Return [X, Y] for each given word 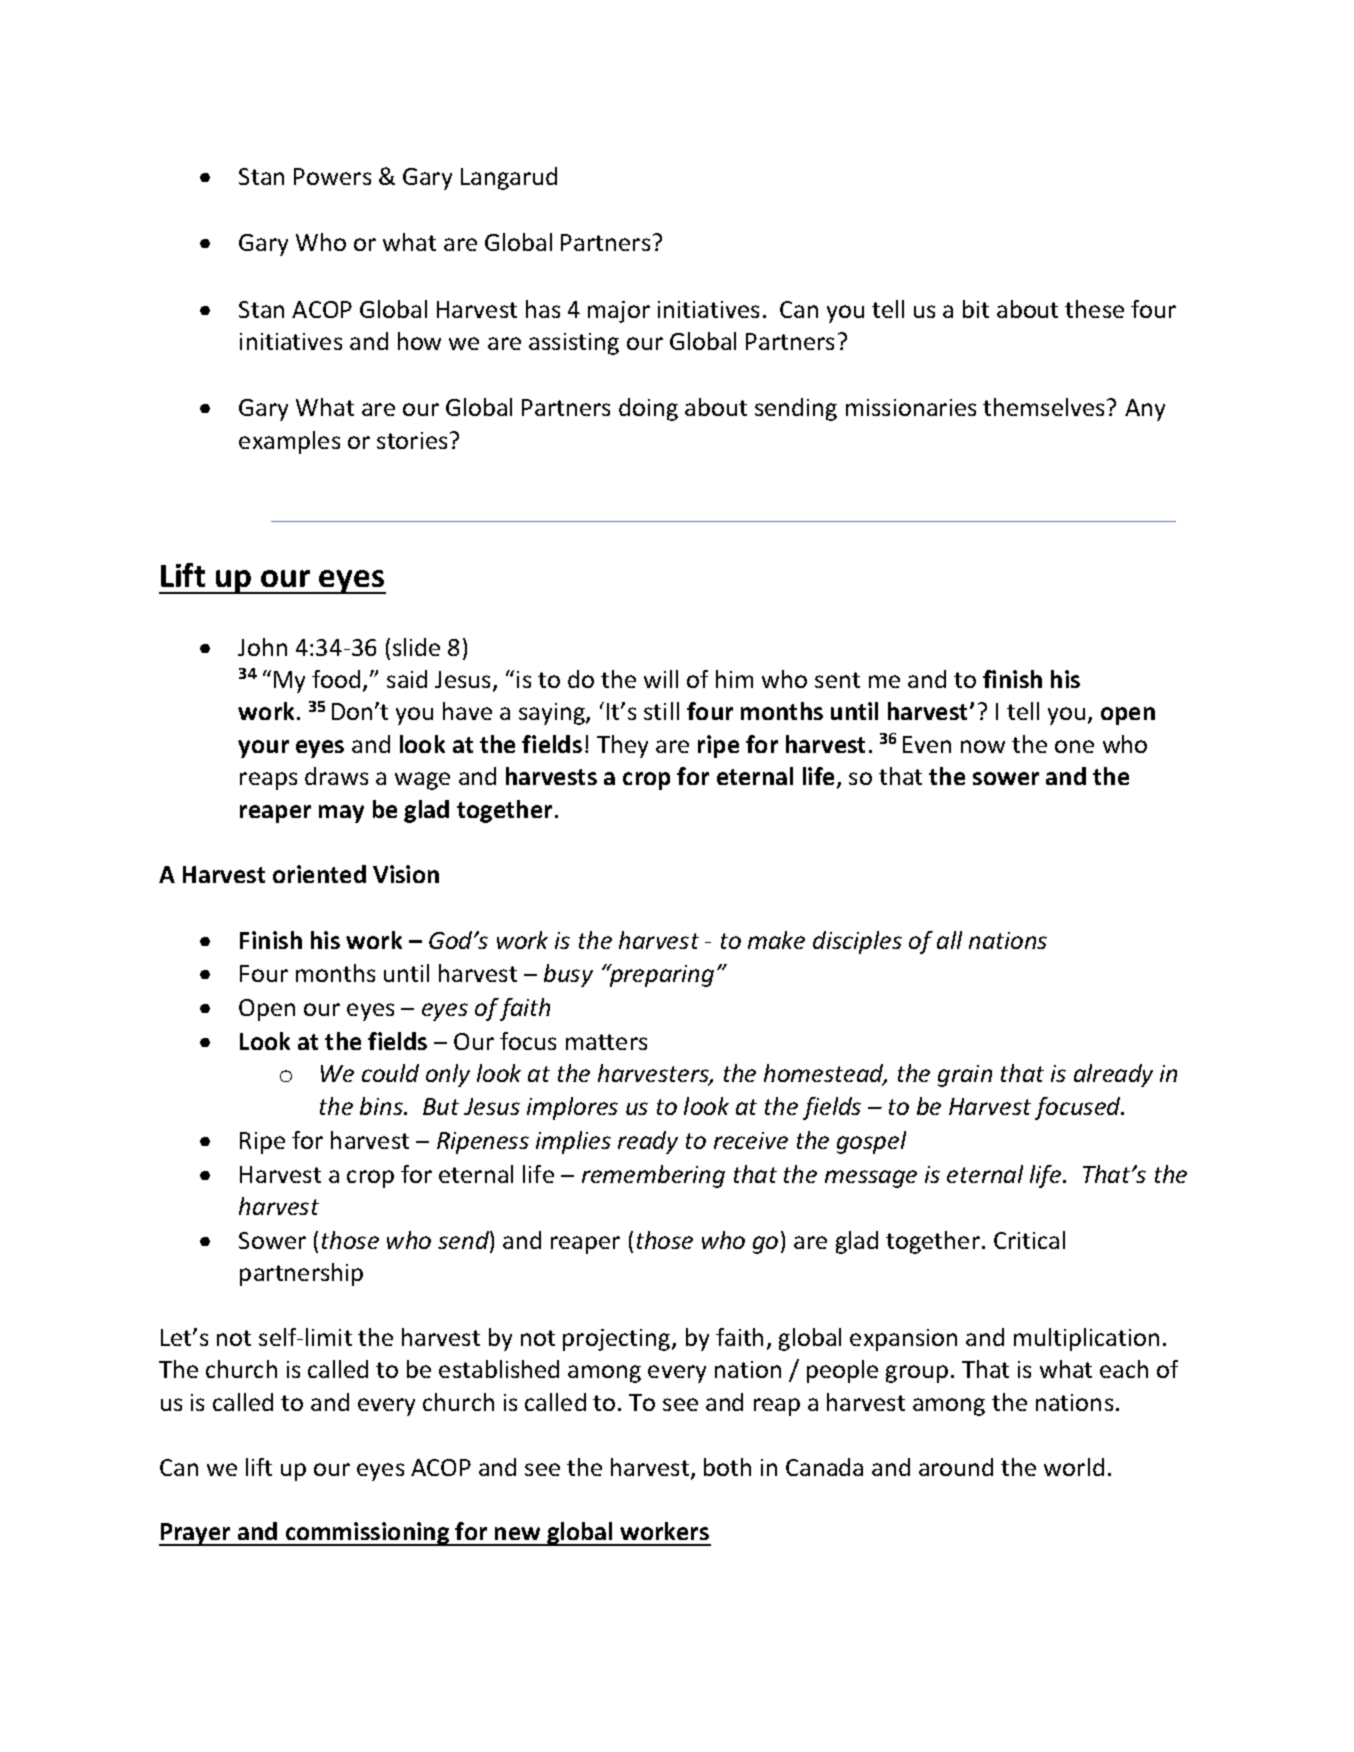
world [1074, 1467]
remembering [653, 1176]
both [727, 1467]
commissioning [367, 1534]
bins [382, 1106]
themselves [1043, 407]
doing [648, 409]
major [619, 312]
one [1074, 746]
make [776, 940]
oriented [319, 874]
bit [976, 309]
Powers [332, 176]
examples [289, 442]
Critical [1029, 1240]
